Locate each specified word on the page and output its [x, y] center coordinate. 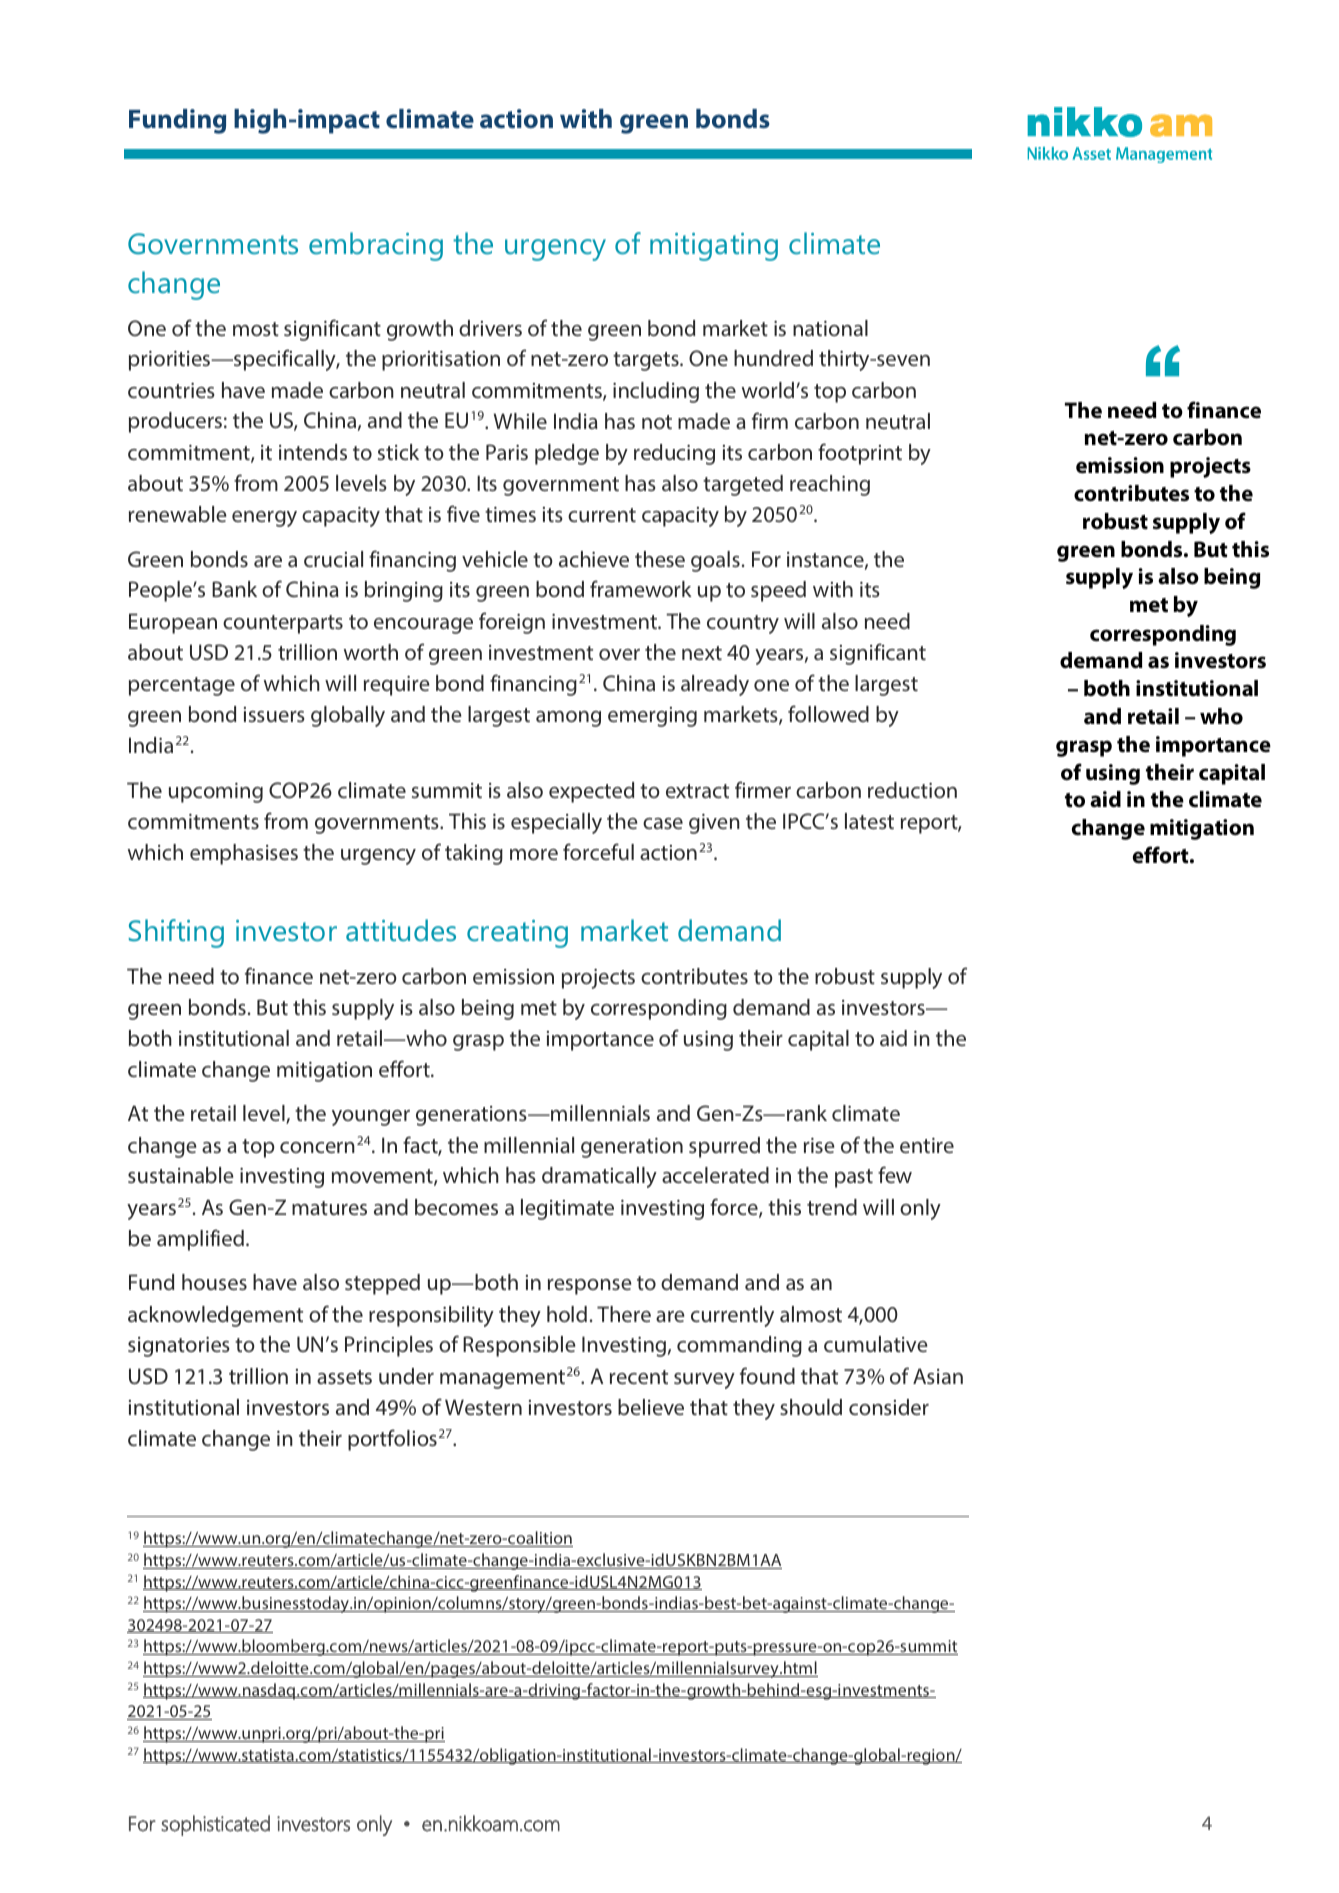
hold [567, 1314]
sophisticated [215, 1825]
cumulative [875, 1344]
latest [869, 821]
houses [214, 1282]
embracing [376, 246]
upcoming [216, 793]
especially [556, 823]
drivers [490, 328]
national [830, 328]
